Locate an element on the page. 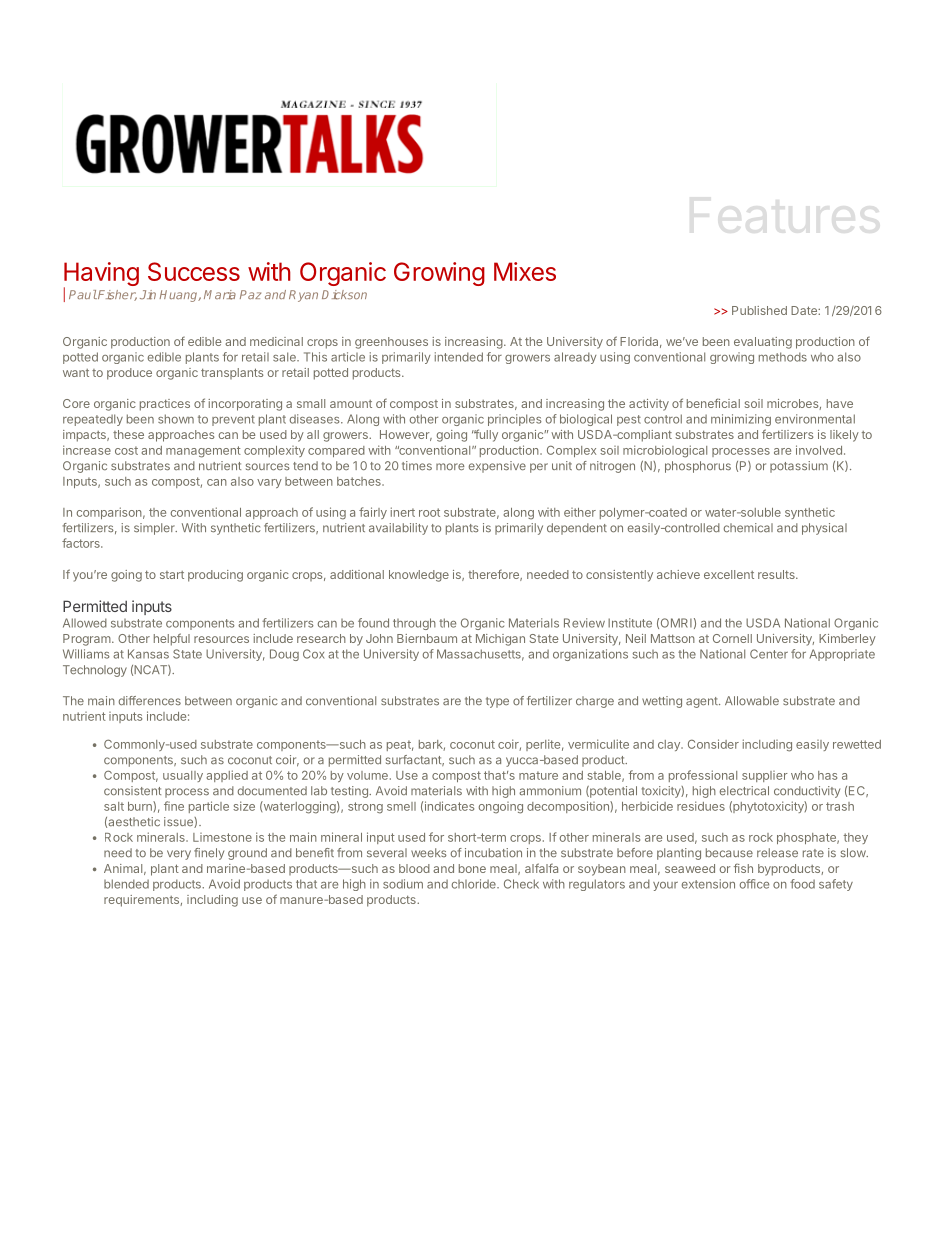 The width and height of the image is (952, 1233). more is located at coordinates (450, 466).
